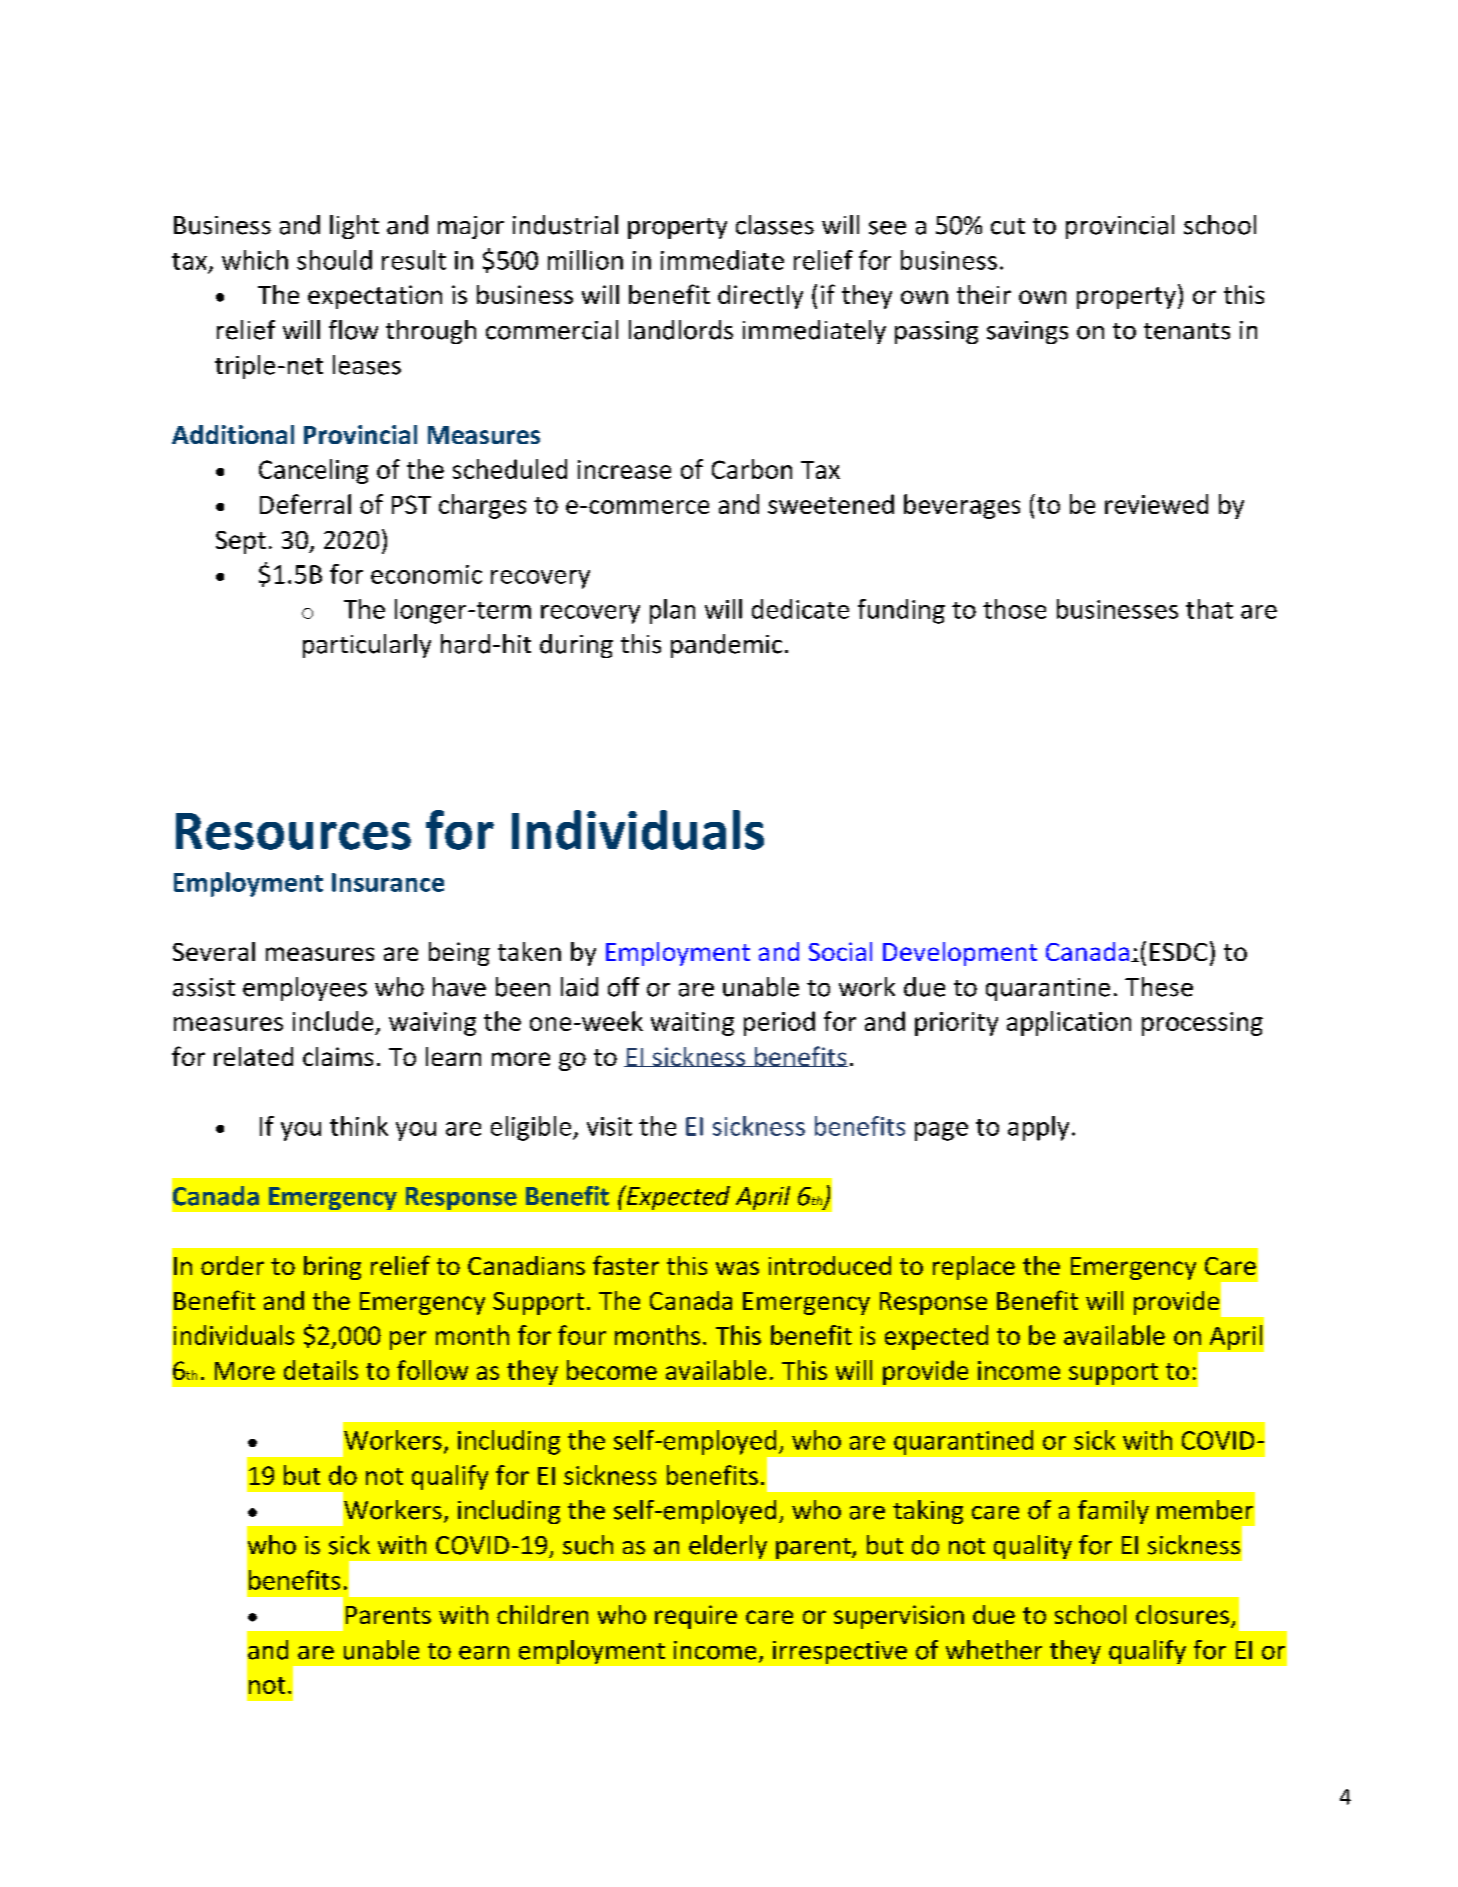 The image size is (1458, 1887). I want to click on children, so click(542, 1614).
